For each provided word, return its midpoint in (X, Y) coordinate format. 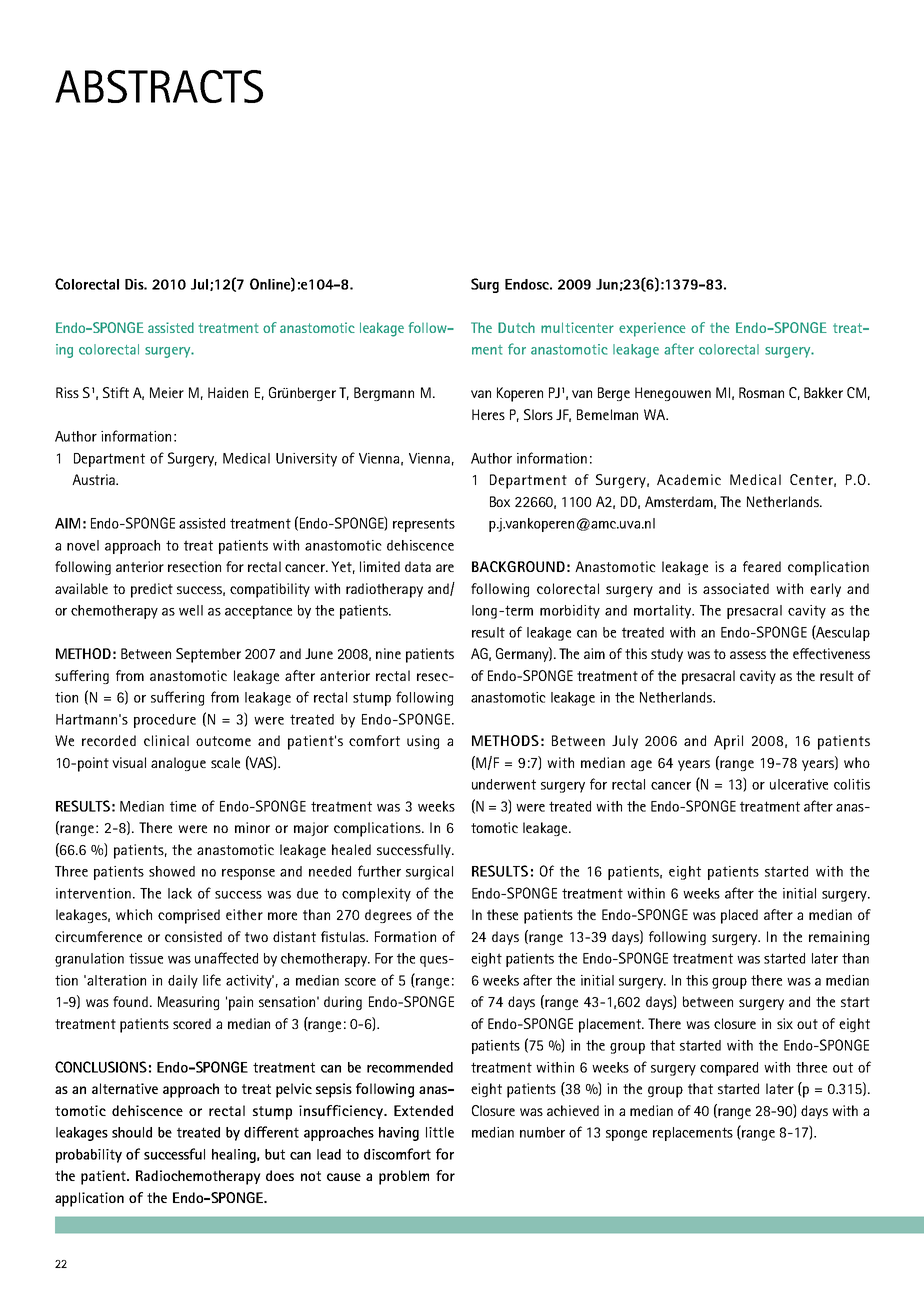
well (191, 610)
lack (180, 893)
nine (388, 653)
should (132, 1132)
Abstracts (159, 86)
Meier (167, 392)
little (440, 1132)
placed (739, 916)
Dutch (516, 327)
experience (652, 329)
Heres (488, 414)
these (502, 914)
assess (748, 655)
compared (729, 1069)
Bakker (823, 392)
